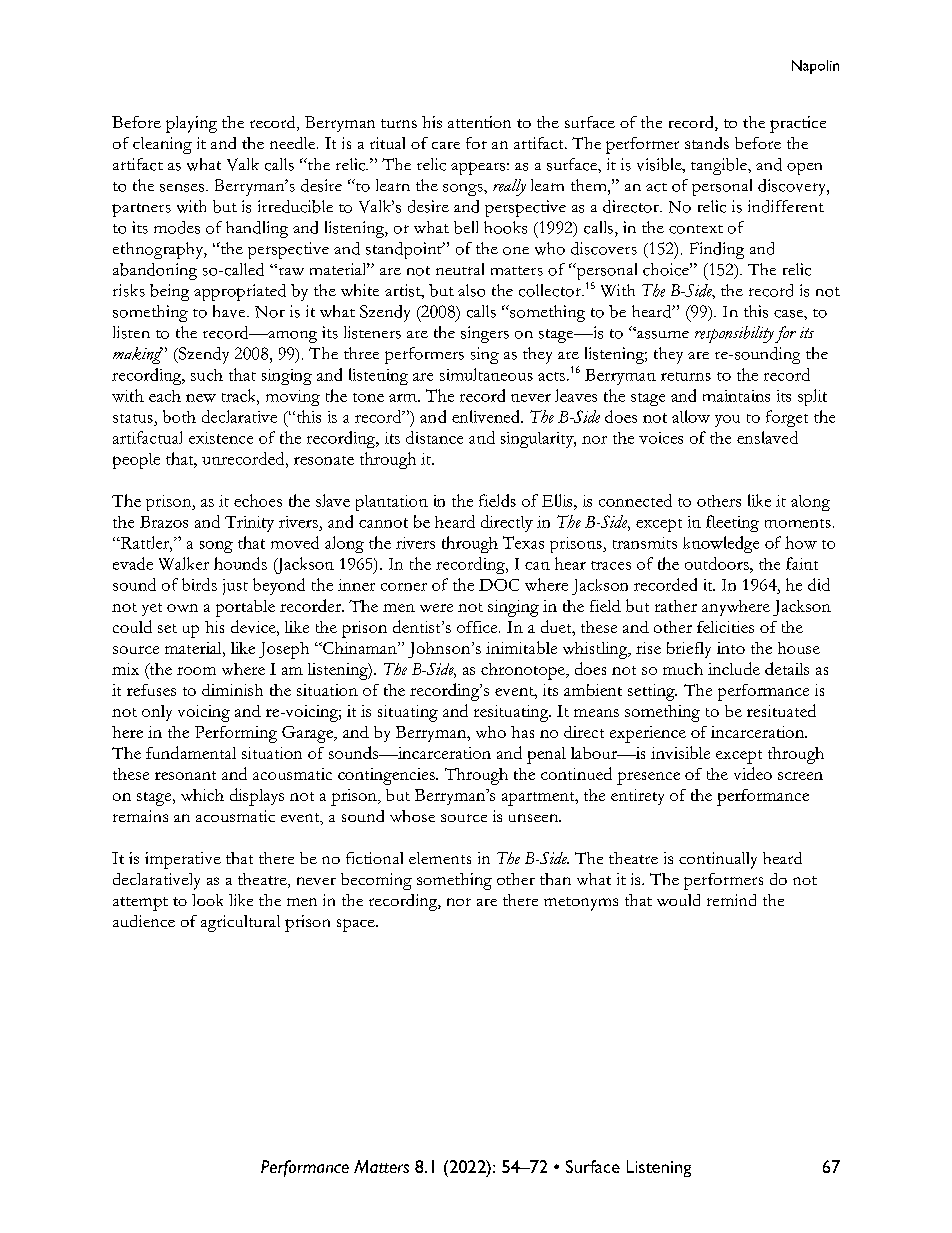 This document has width=952, height=1233. I want to click on stands, so click(707, 143).
